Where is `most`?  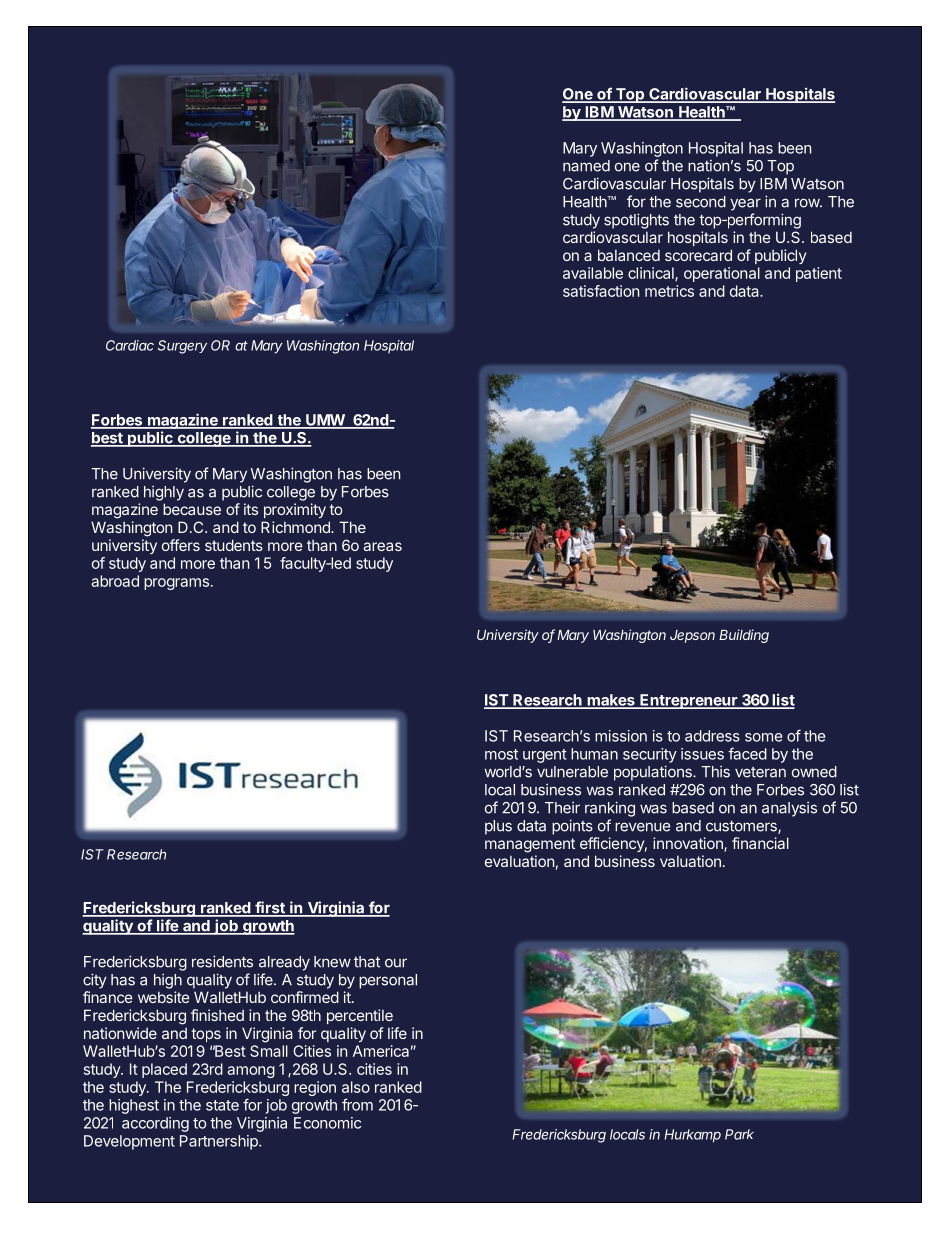 most is located at coordinates (501, 754).
